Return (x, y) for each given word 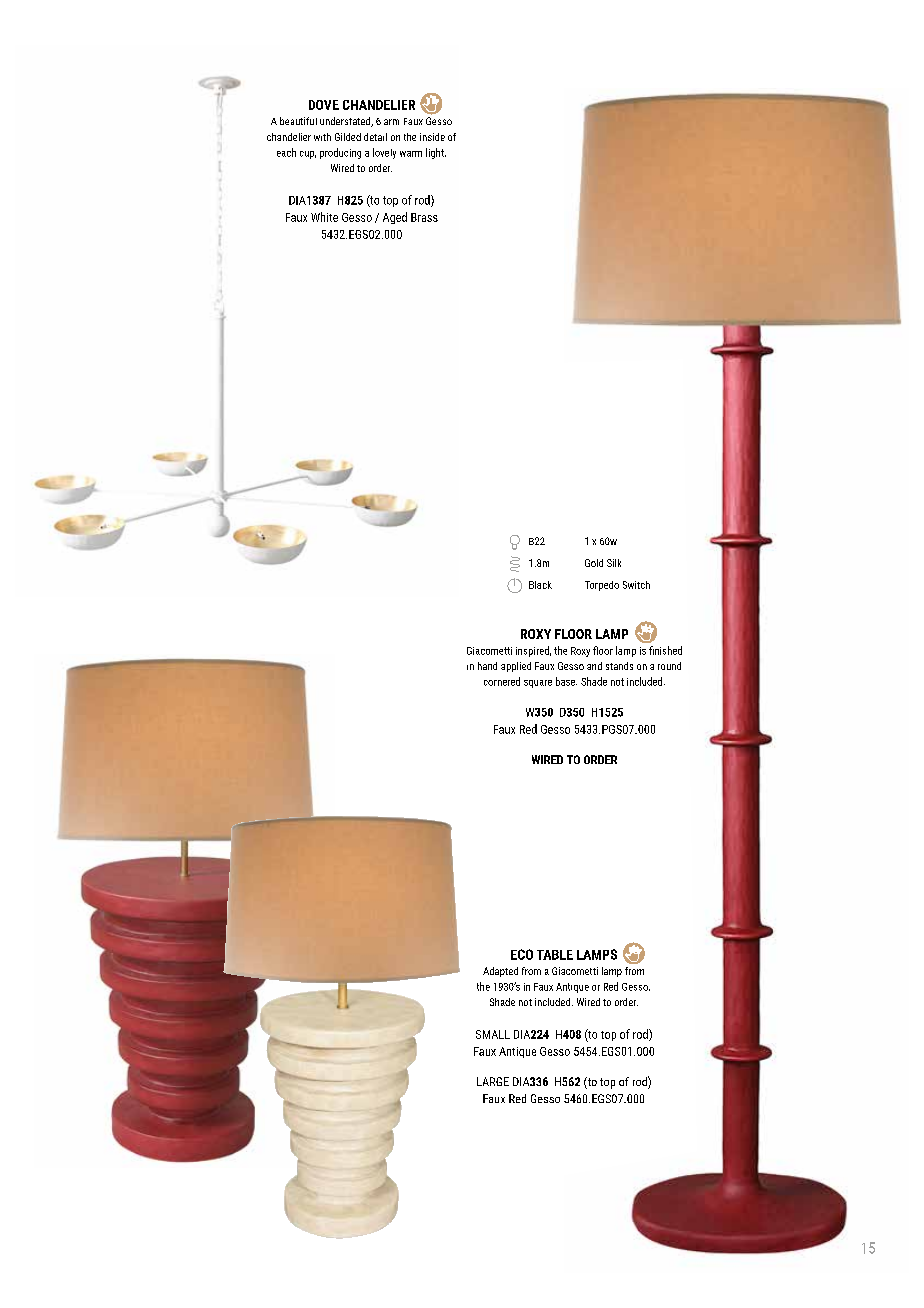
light (436, 153)
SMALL (493, 1034)
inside (432, 137)
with (322, 137)
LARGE (493, 1081)
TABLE (555, 955)
